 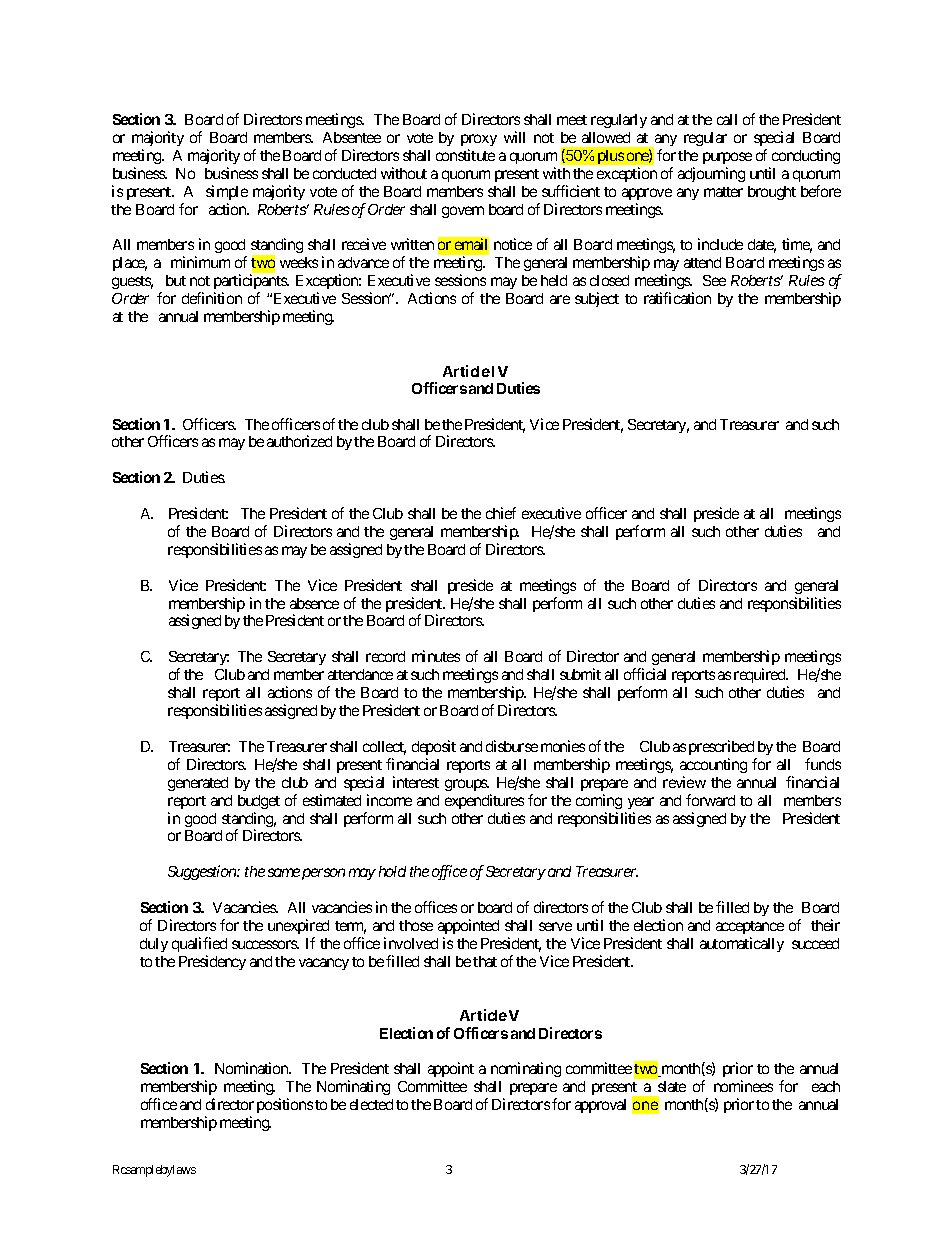 What do you see at coordinates (252, 1068) in the screenshot?
I see `Nomination` at bounding box center [252, 1068].
